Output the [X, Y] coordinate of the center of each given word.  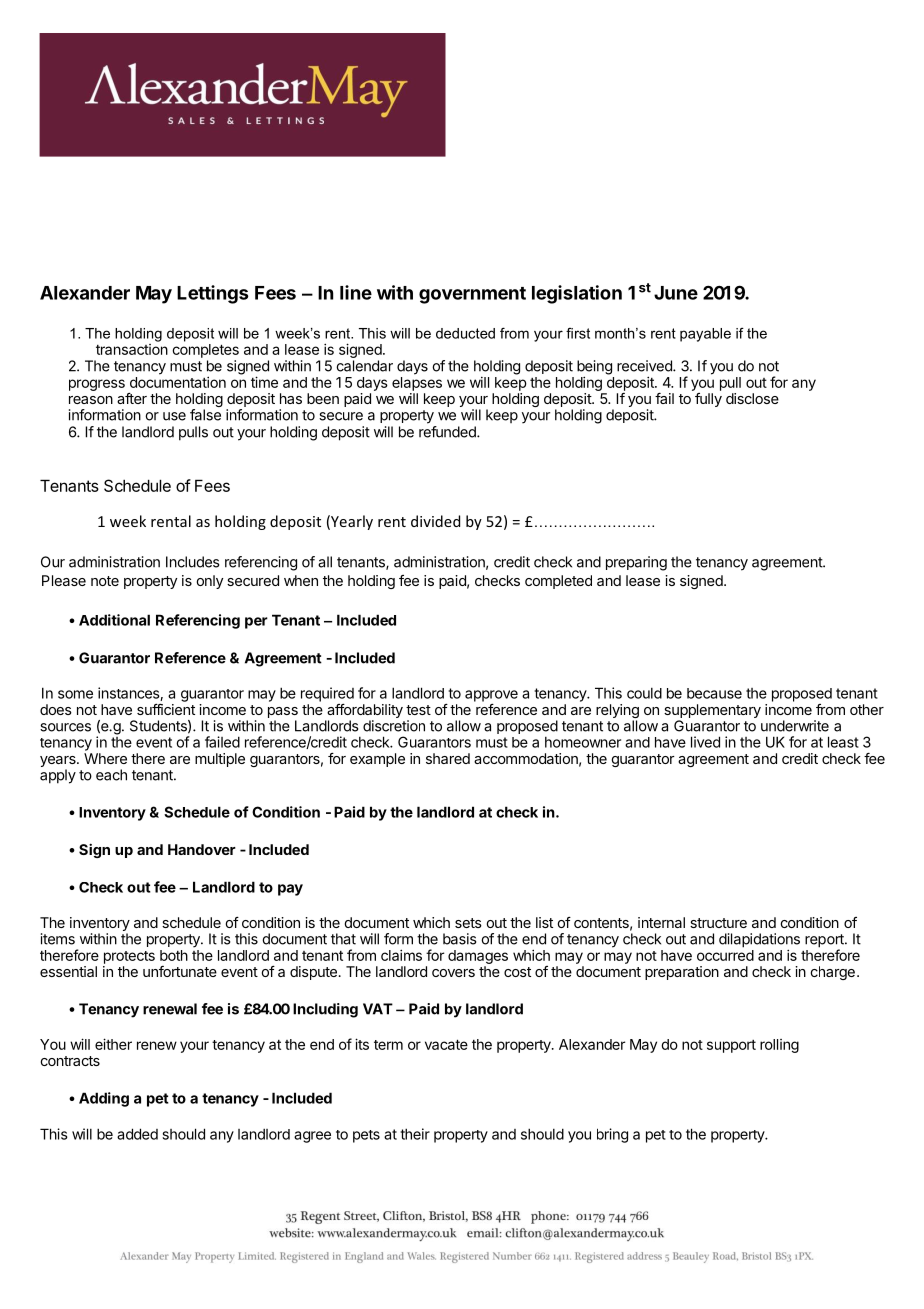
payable [705, 335]
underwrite [795, 726]
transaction [132, 349]
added [137, 1134]
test [418, 710]
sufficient [166, 709]
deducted [465, 333]
